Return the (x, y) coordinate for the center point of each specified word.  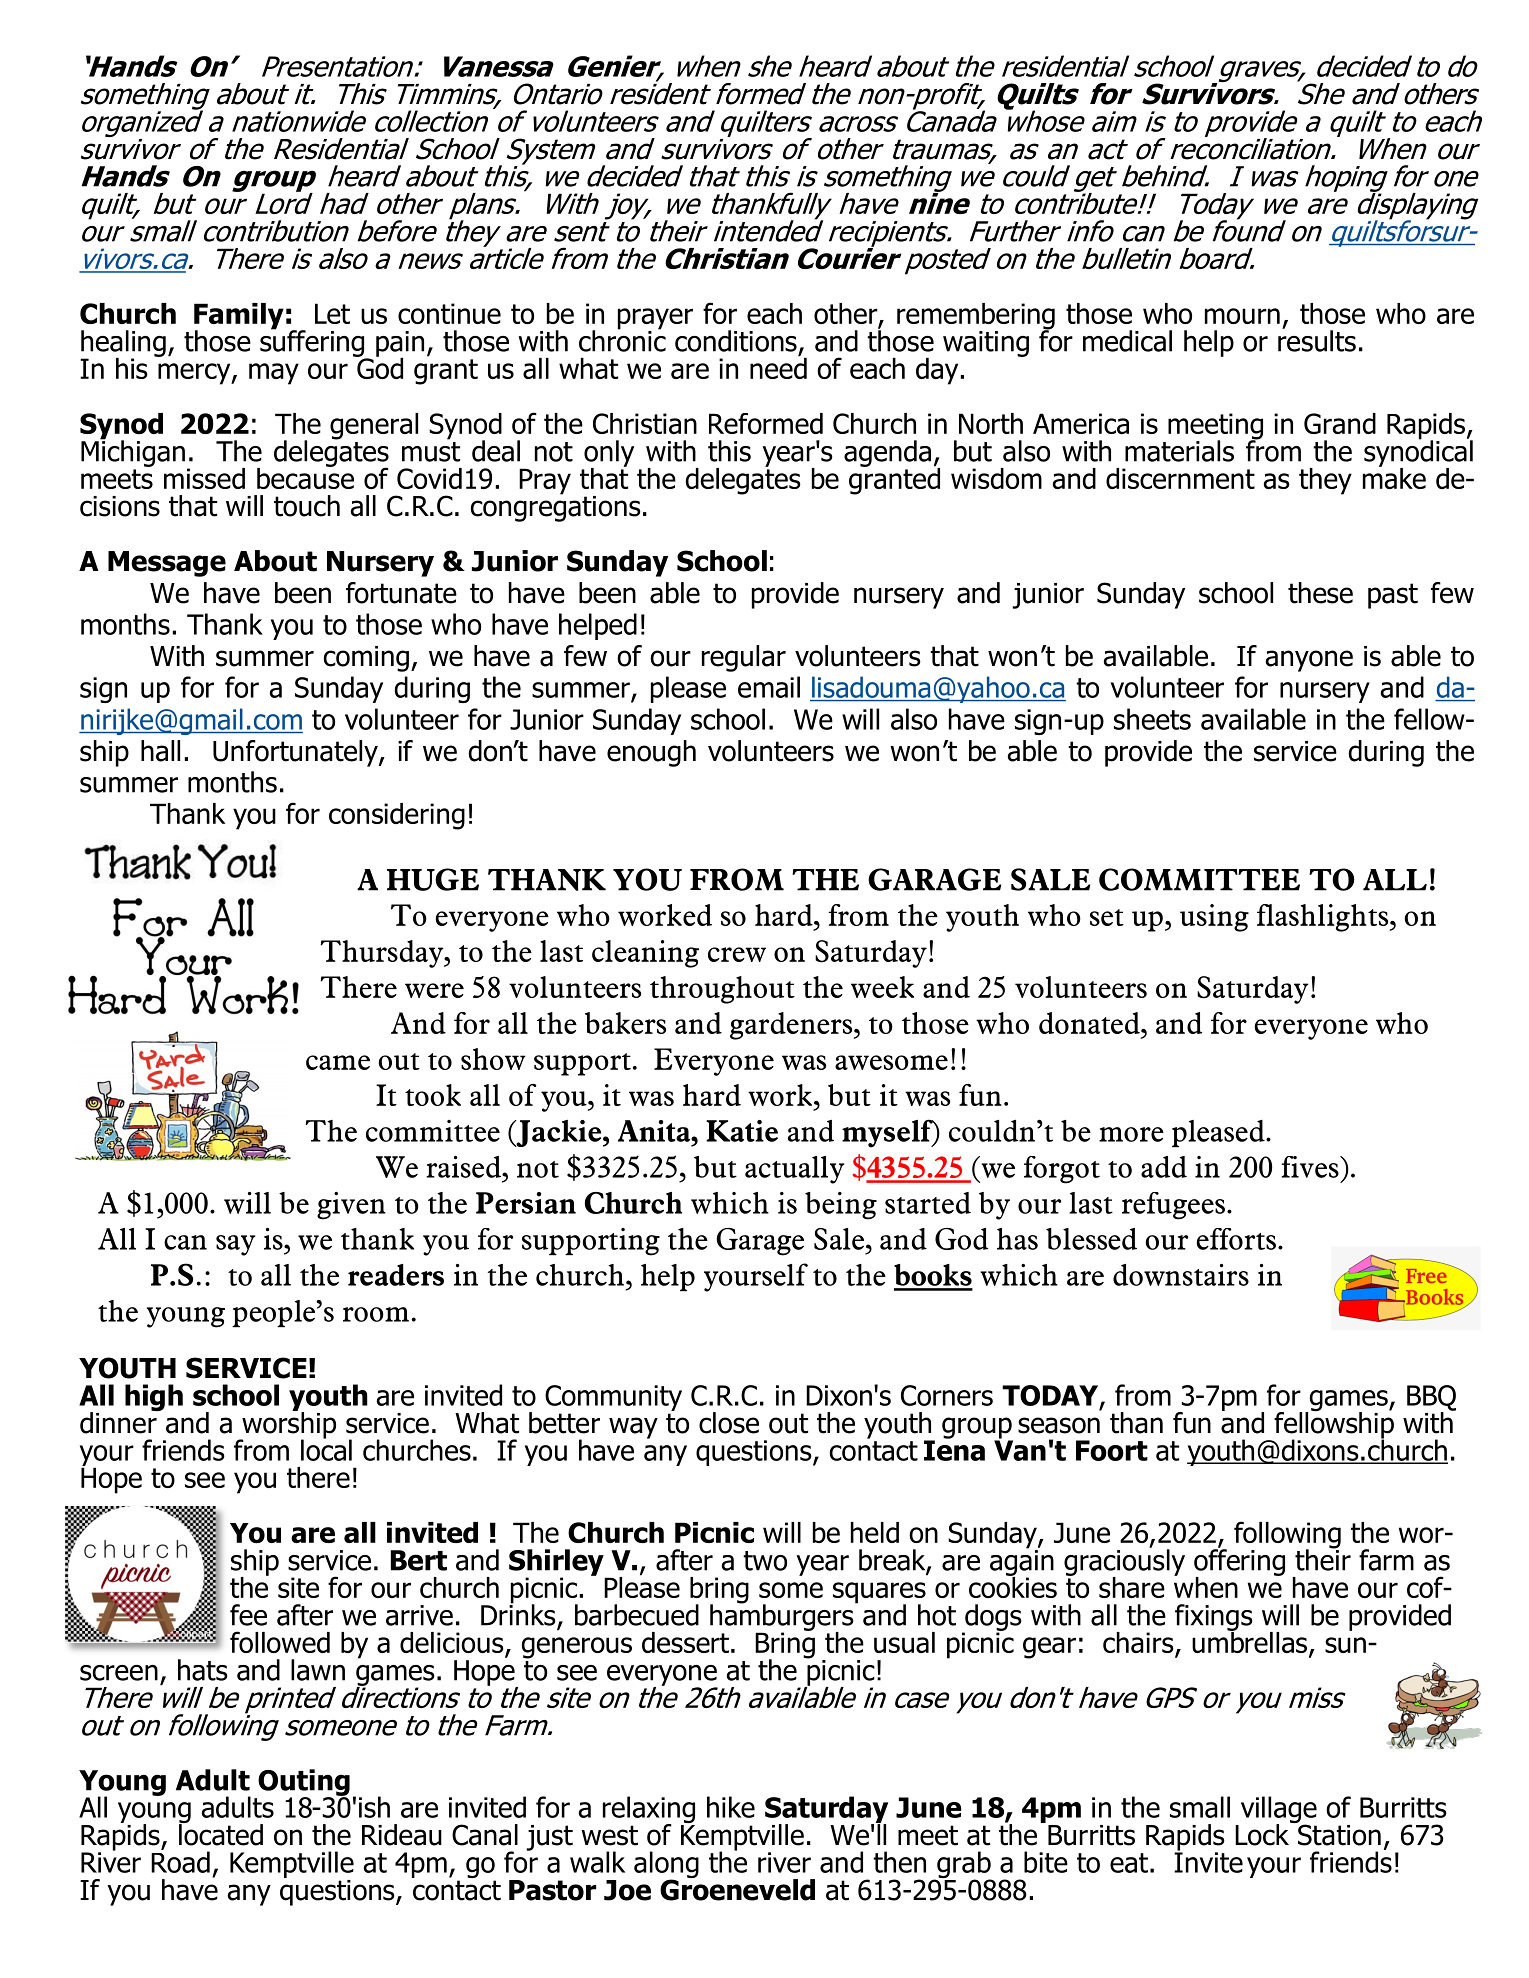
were (434, 990)
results (1317, 339)
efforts (1236, 1239)
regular (744, 658)
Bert (419, 1560)
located (221, 1833)
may (274, 374)
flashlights (1324, 918)
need (778, 367)
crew (737, 954)
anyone (1309, 661)
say (235, 1245)
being (841, 1206)
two (765, 1561)
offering (1239, 1562)
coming (366, 659)
